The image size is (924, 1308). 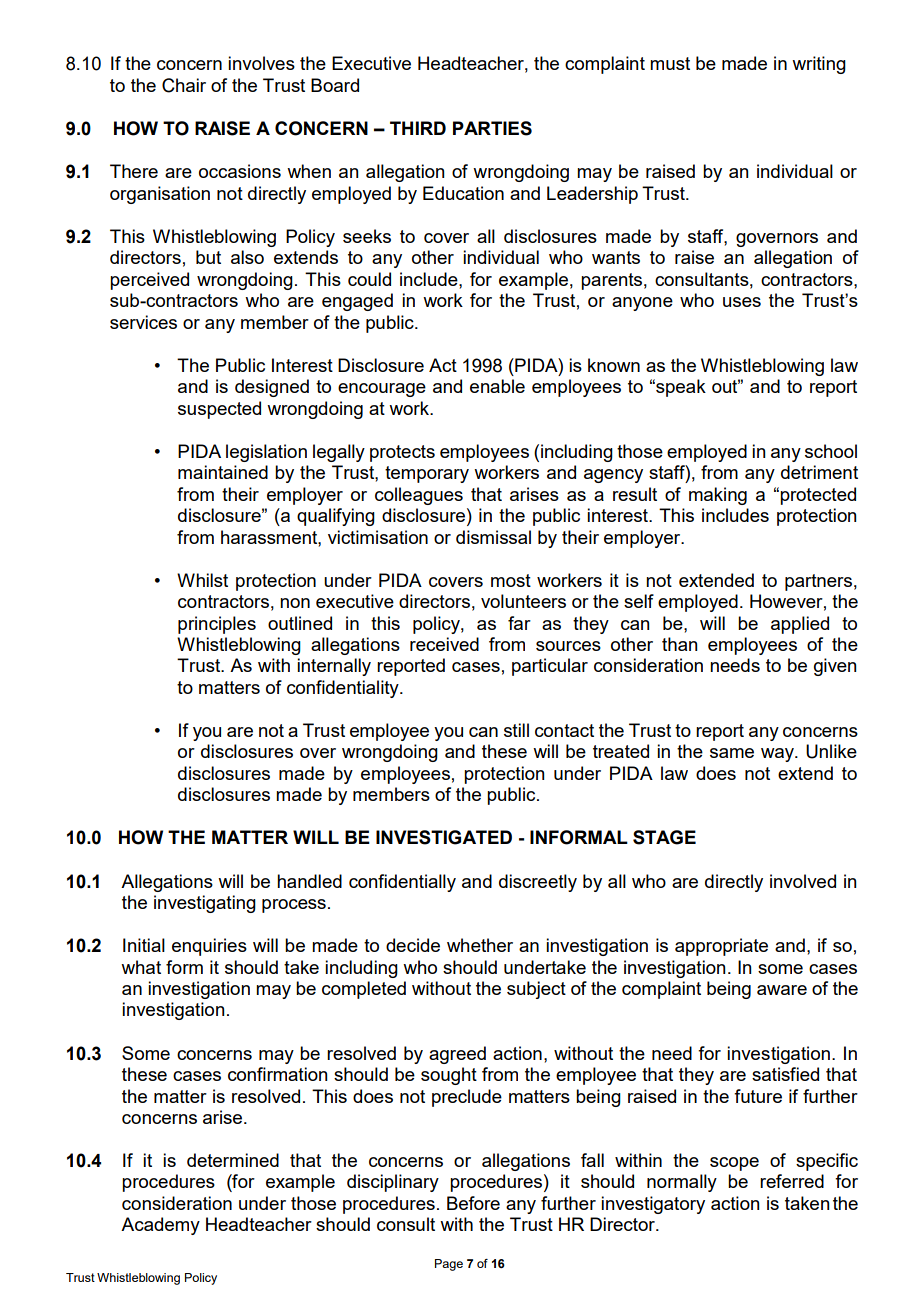 What do you see at coordinates (536, 990) in the screenshot?
I see `subject` at bounding box center [536, 990].
